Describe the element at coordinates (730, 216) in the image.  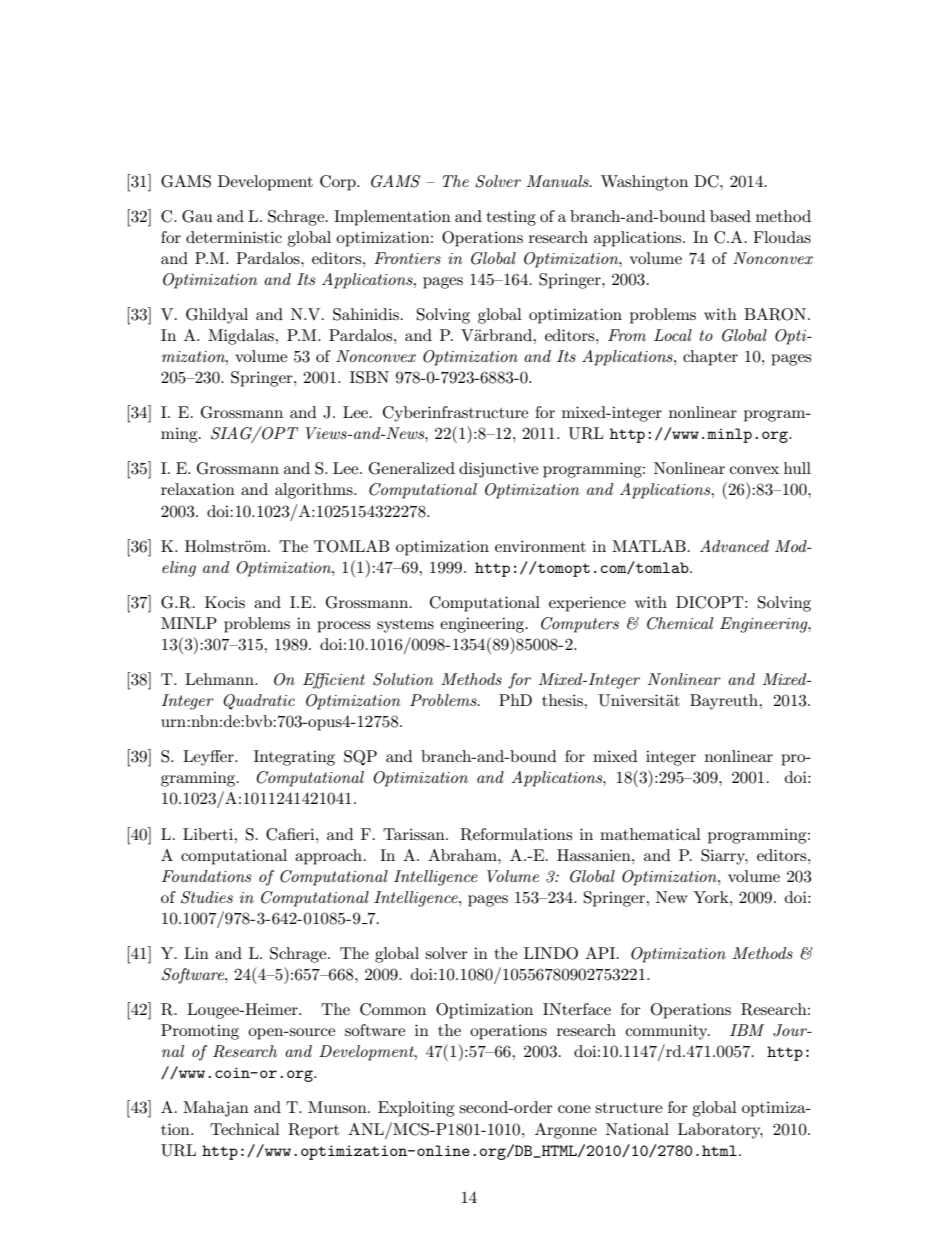
I see `based` at that location.
